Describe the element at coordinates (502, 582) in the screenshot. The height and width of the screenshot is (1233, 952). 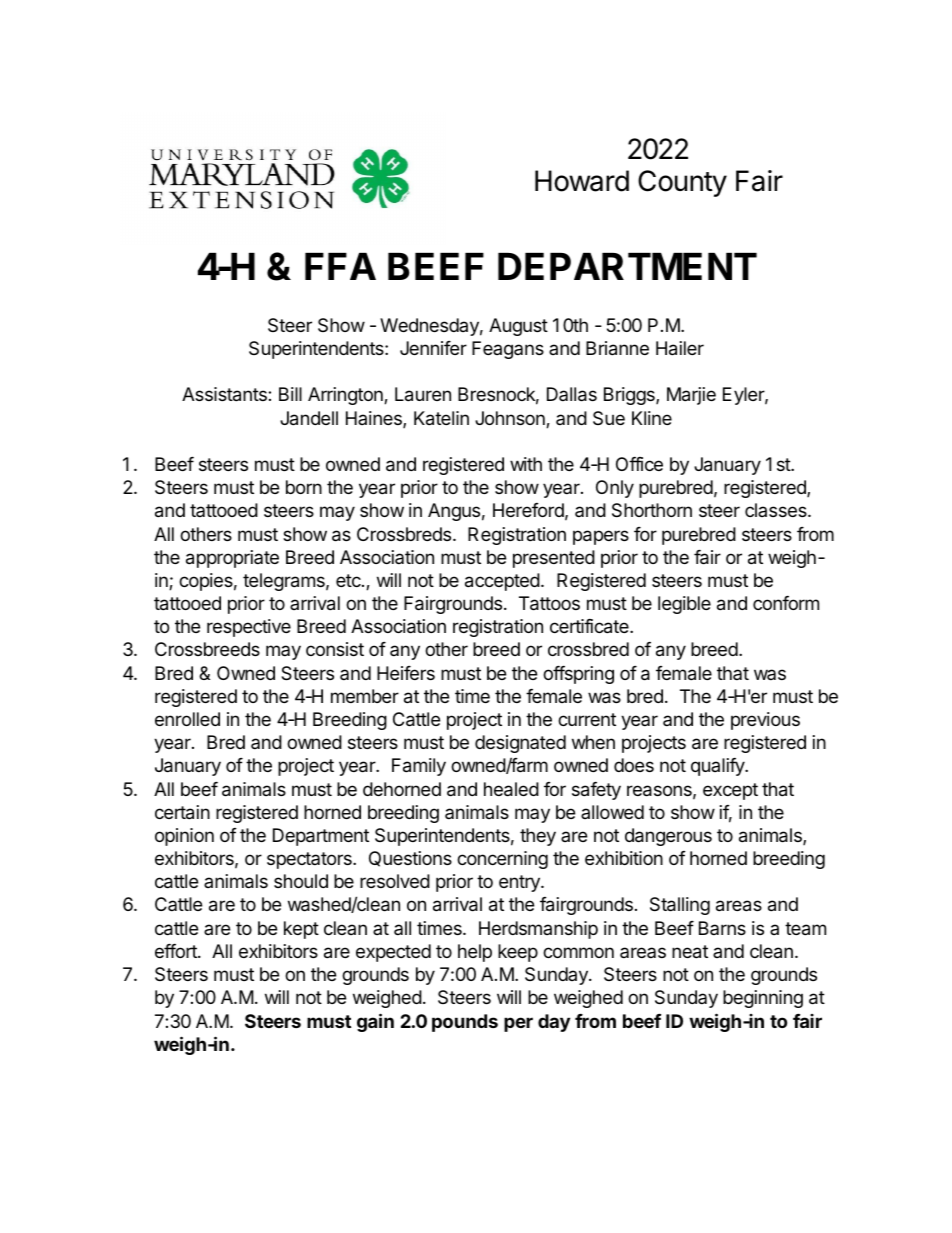
I see `accepted` at that location.
